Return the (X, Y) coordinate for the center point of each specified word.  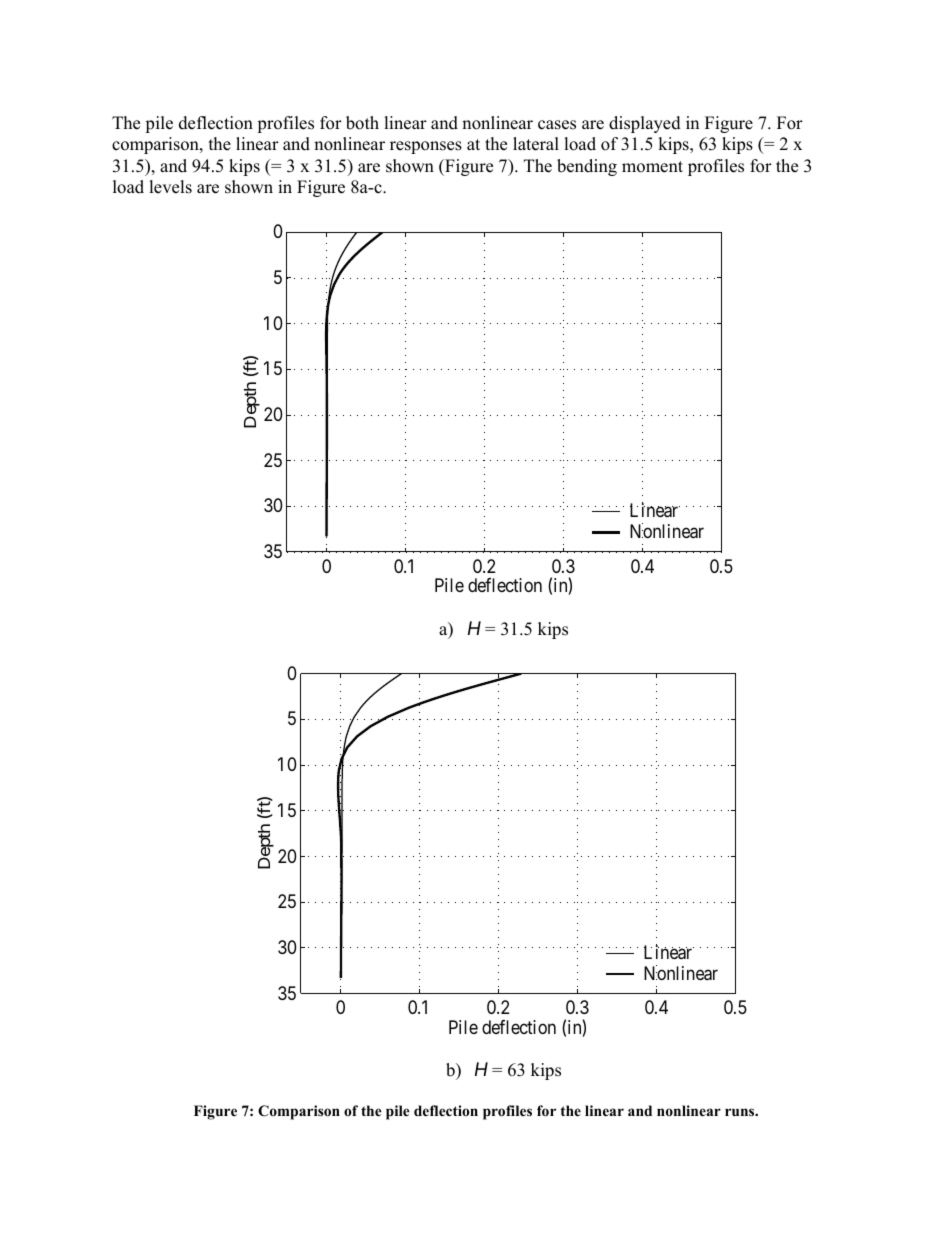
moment (652, 167)
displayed (645, 124)
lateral (536, 144)
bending (587, 167)
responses (426, 147)
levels (170, 187)
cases (557, 125)
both (362, 123)
